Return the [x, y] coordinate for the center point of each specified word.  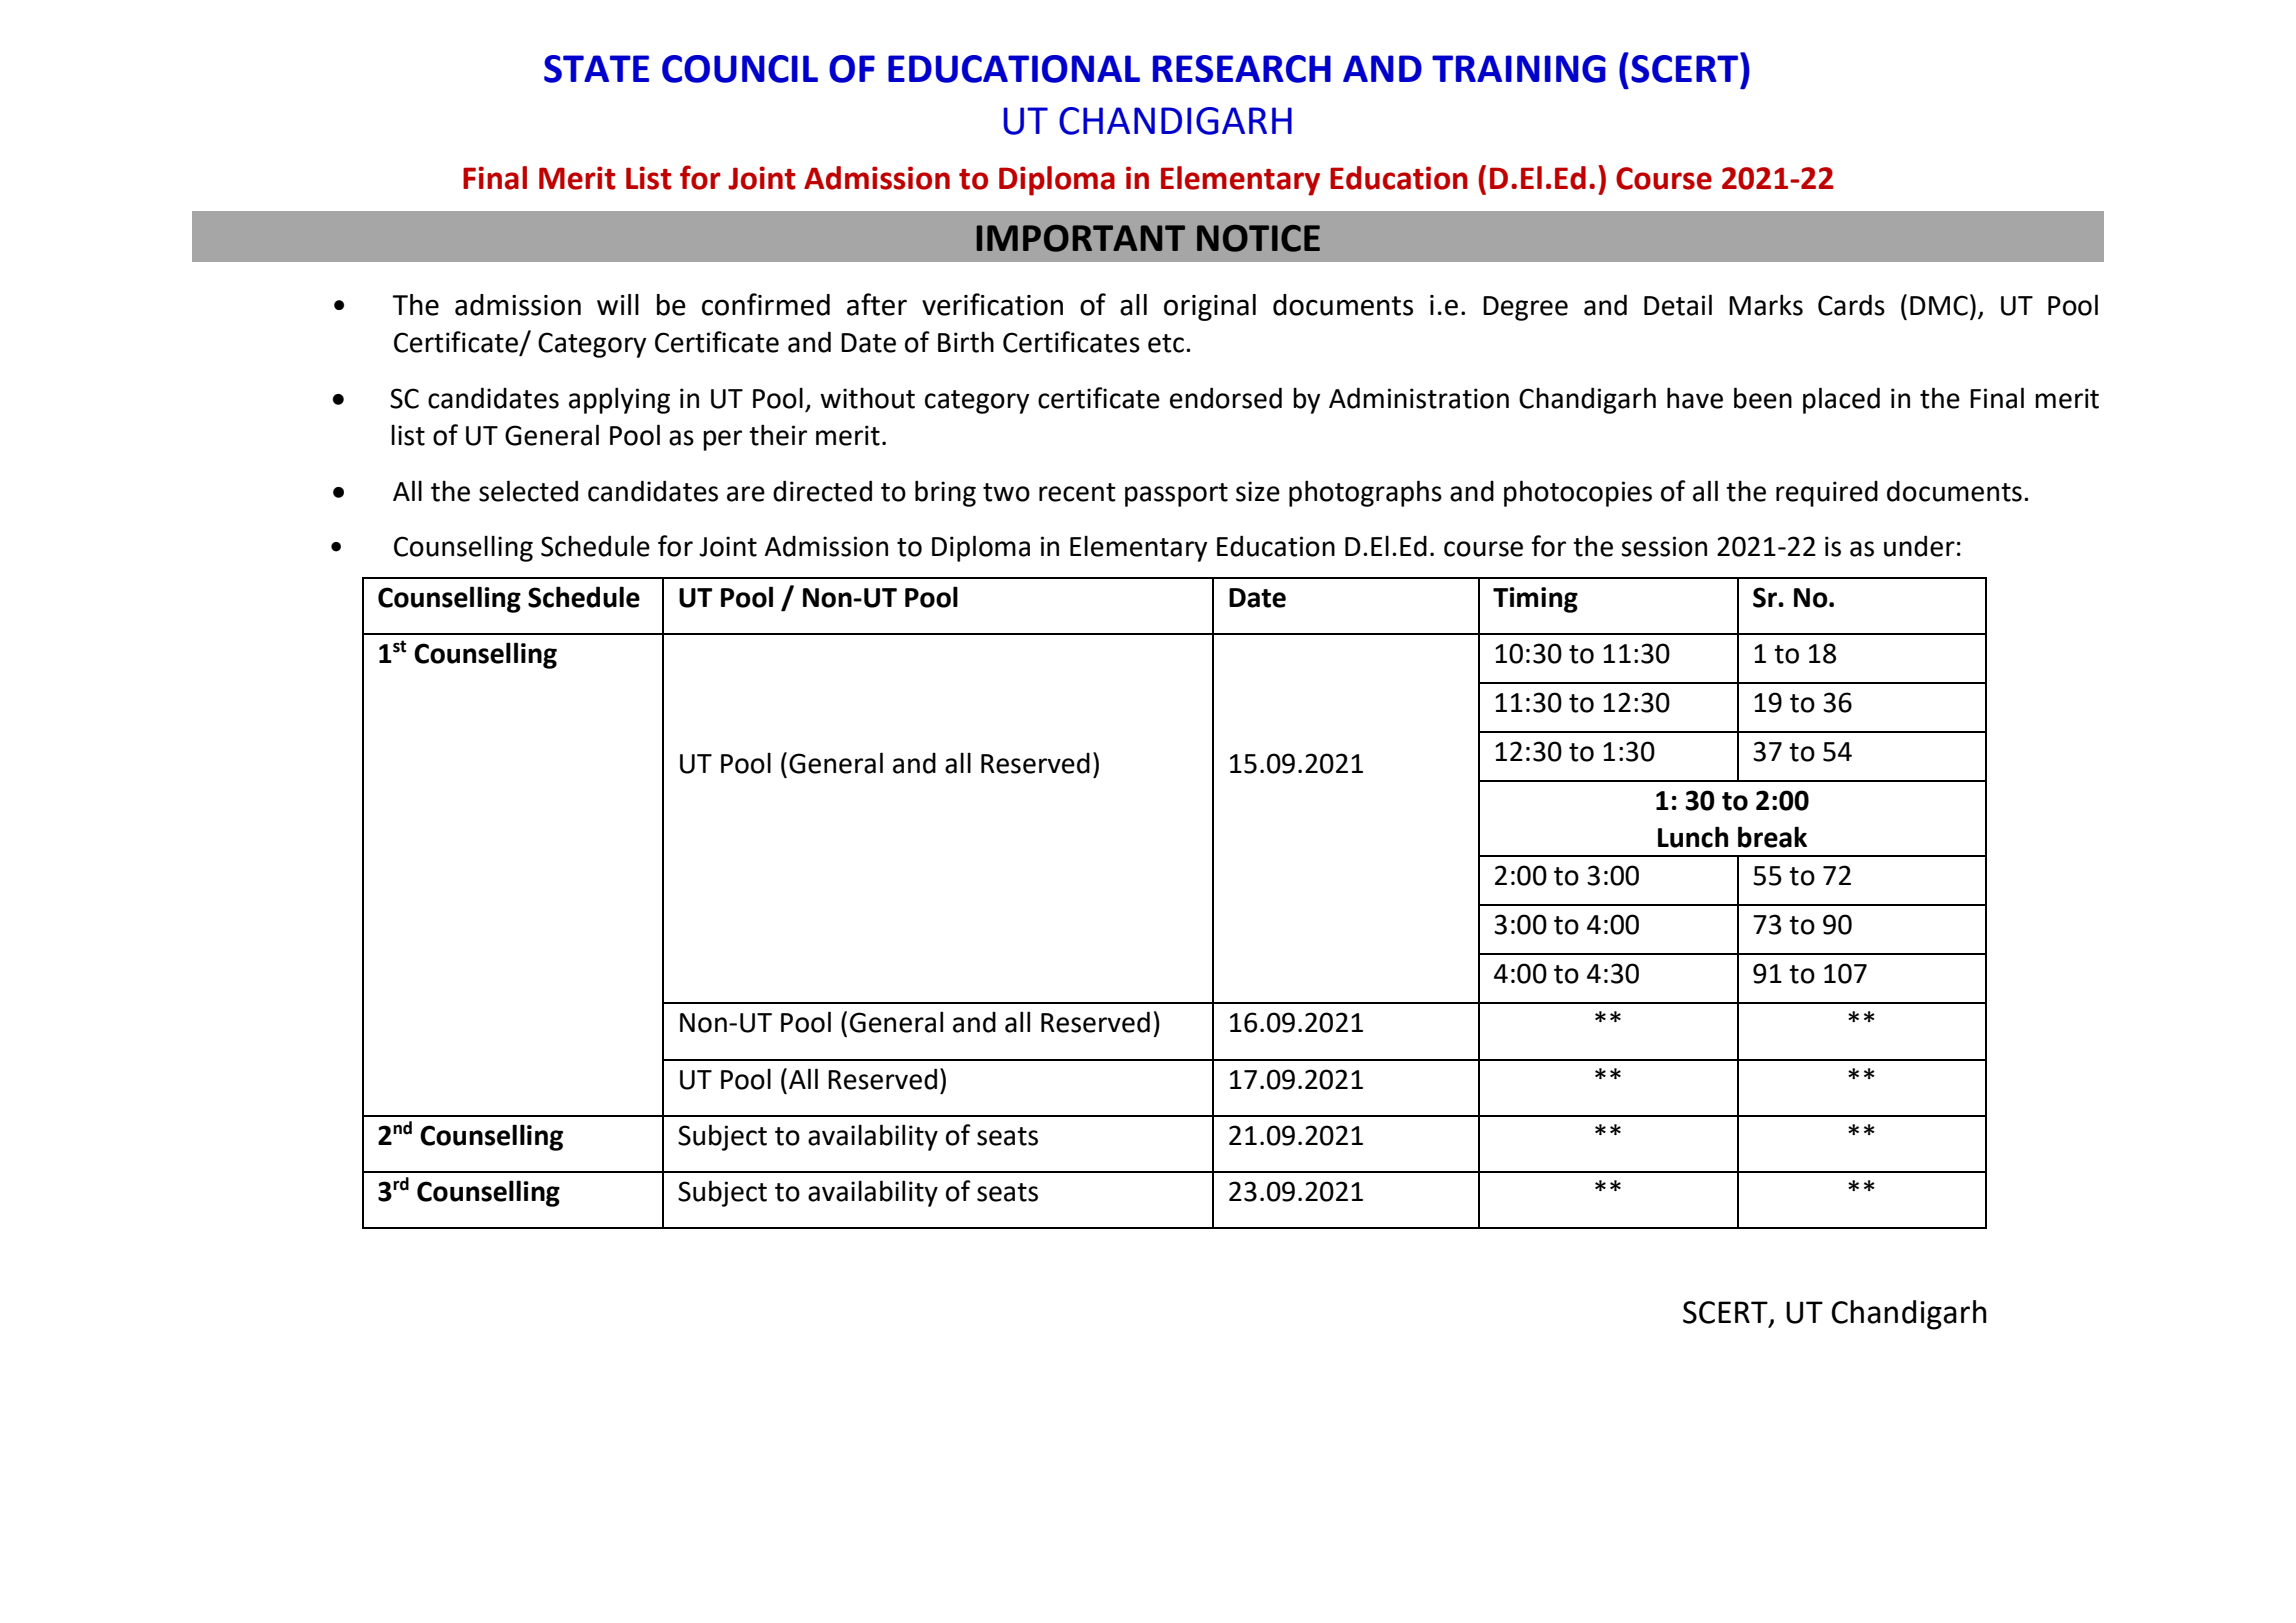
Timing [1535, 600]
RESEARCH [1242, 69]
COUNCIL [740, 69]
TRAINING [1519, 69]
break [1772, 837]
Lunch [1693, 837]
